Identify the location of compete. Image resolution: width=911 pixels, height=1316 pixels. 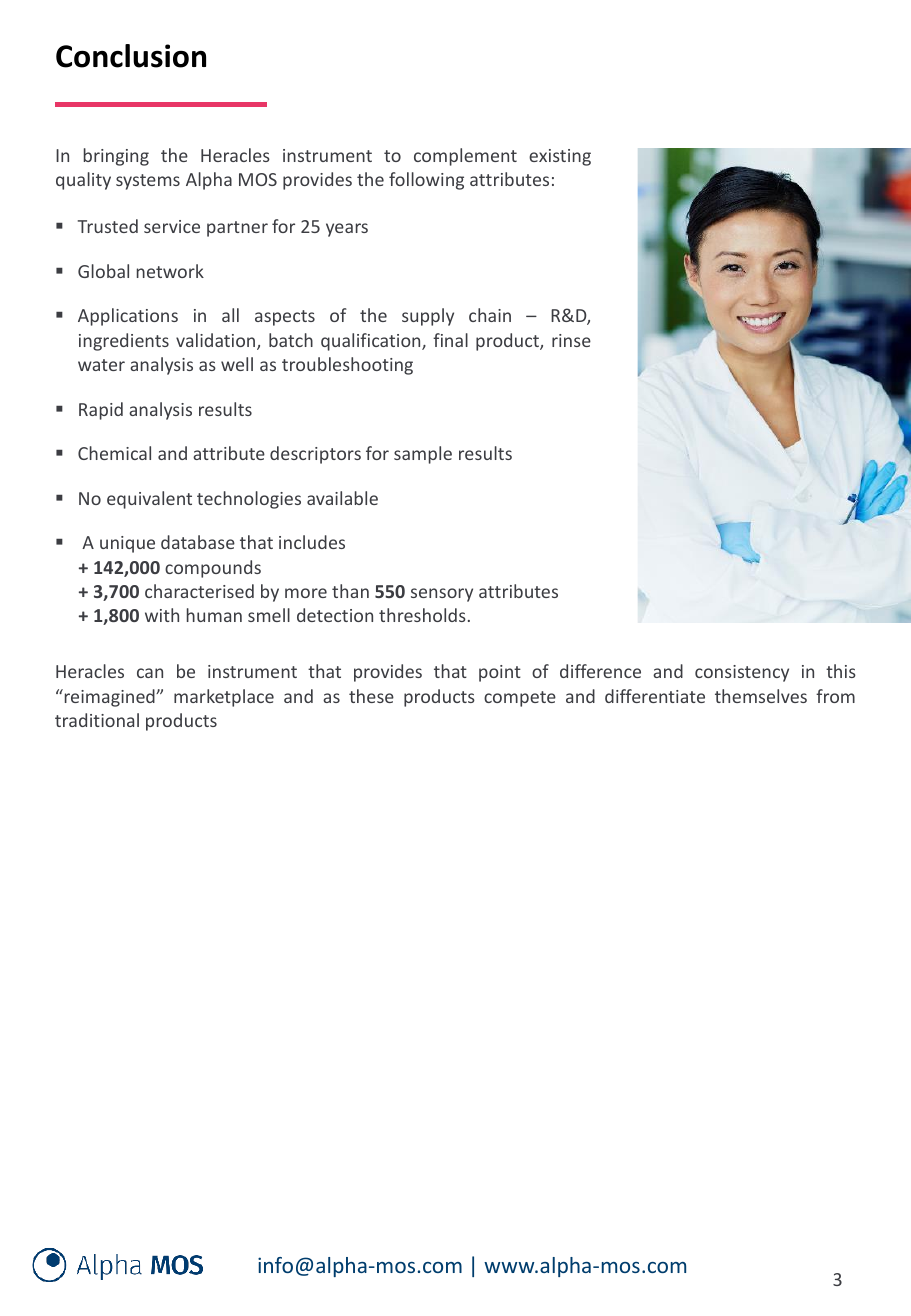
(520, 699).
